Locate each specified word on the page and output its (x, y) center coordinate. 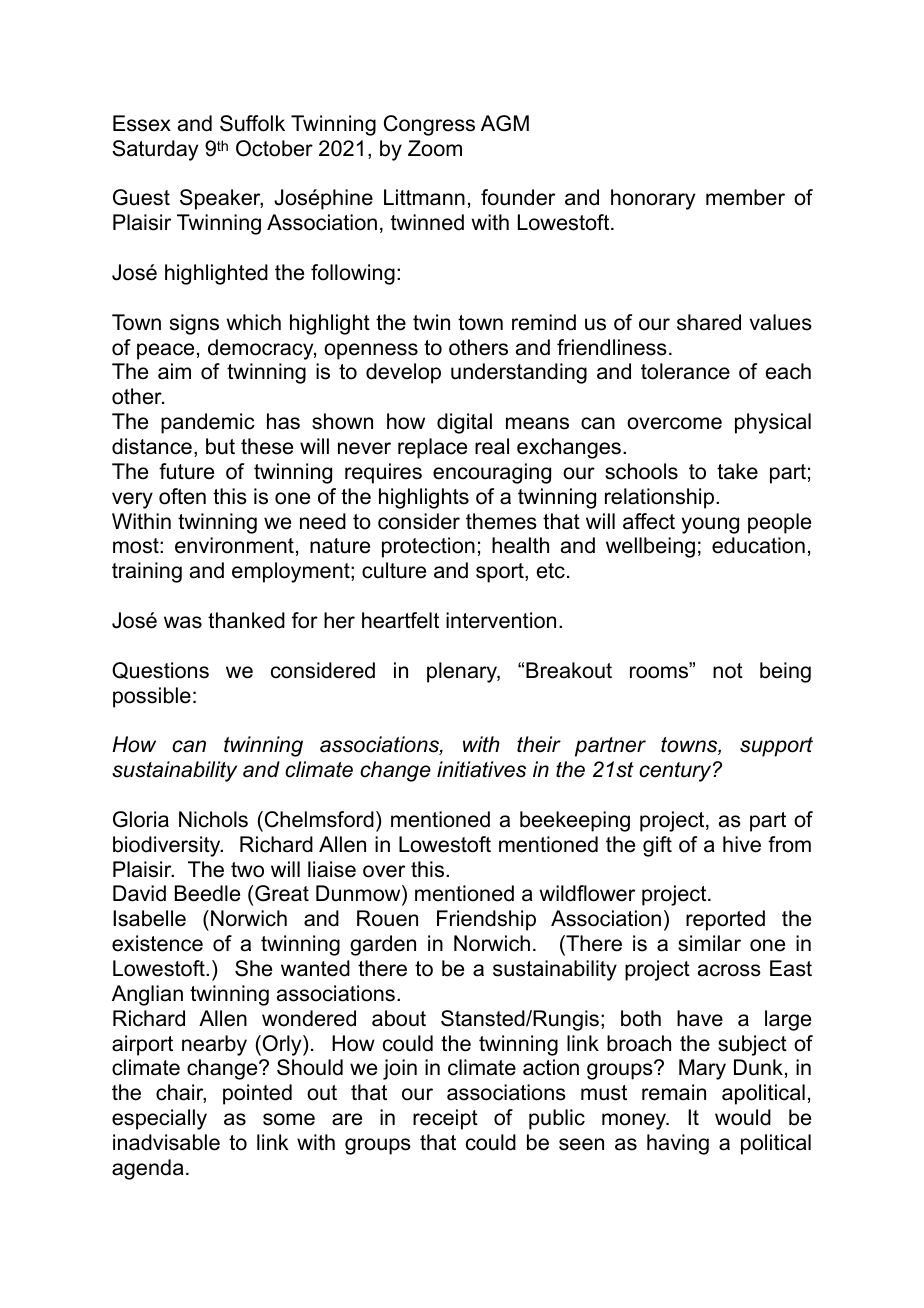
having (678, 1144)
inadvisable (166, 1142)
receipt (445, 1119)
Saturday (155, 150)
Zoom (435, 148)
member (745, 197)
